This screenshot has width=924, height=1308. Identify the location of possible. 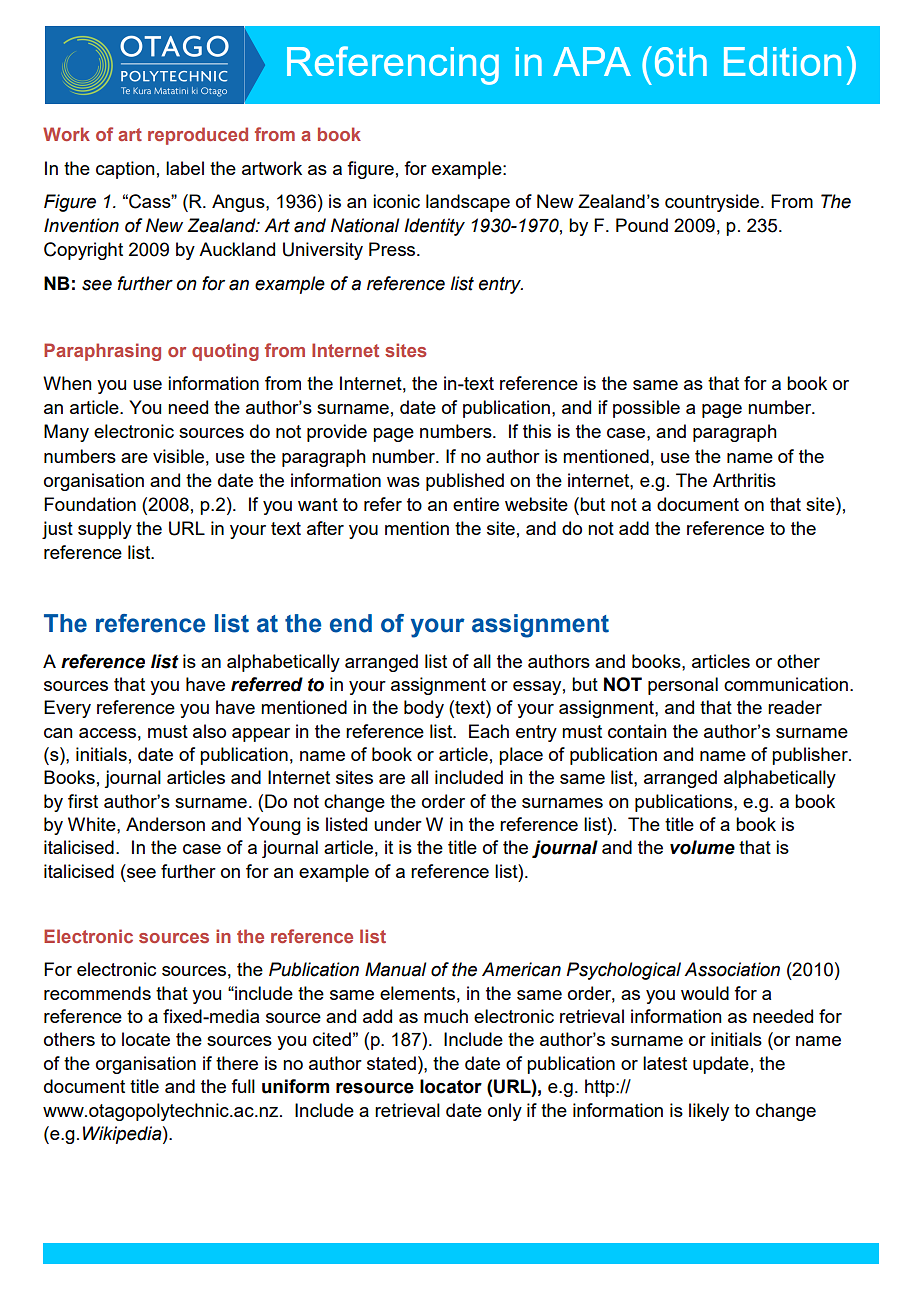
(646, 409).
